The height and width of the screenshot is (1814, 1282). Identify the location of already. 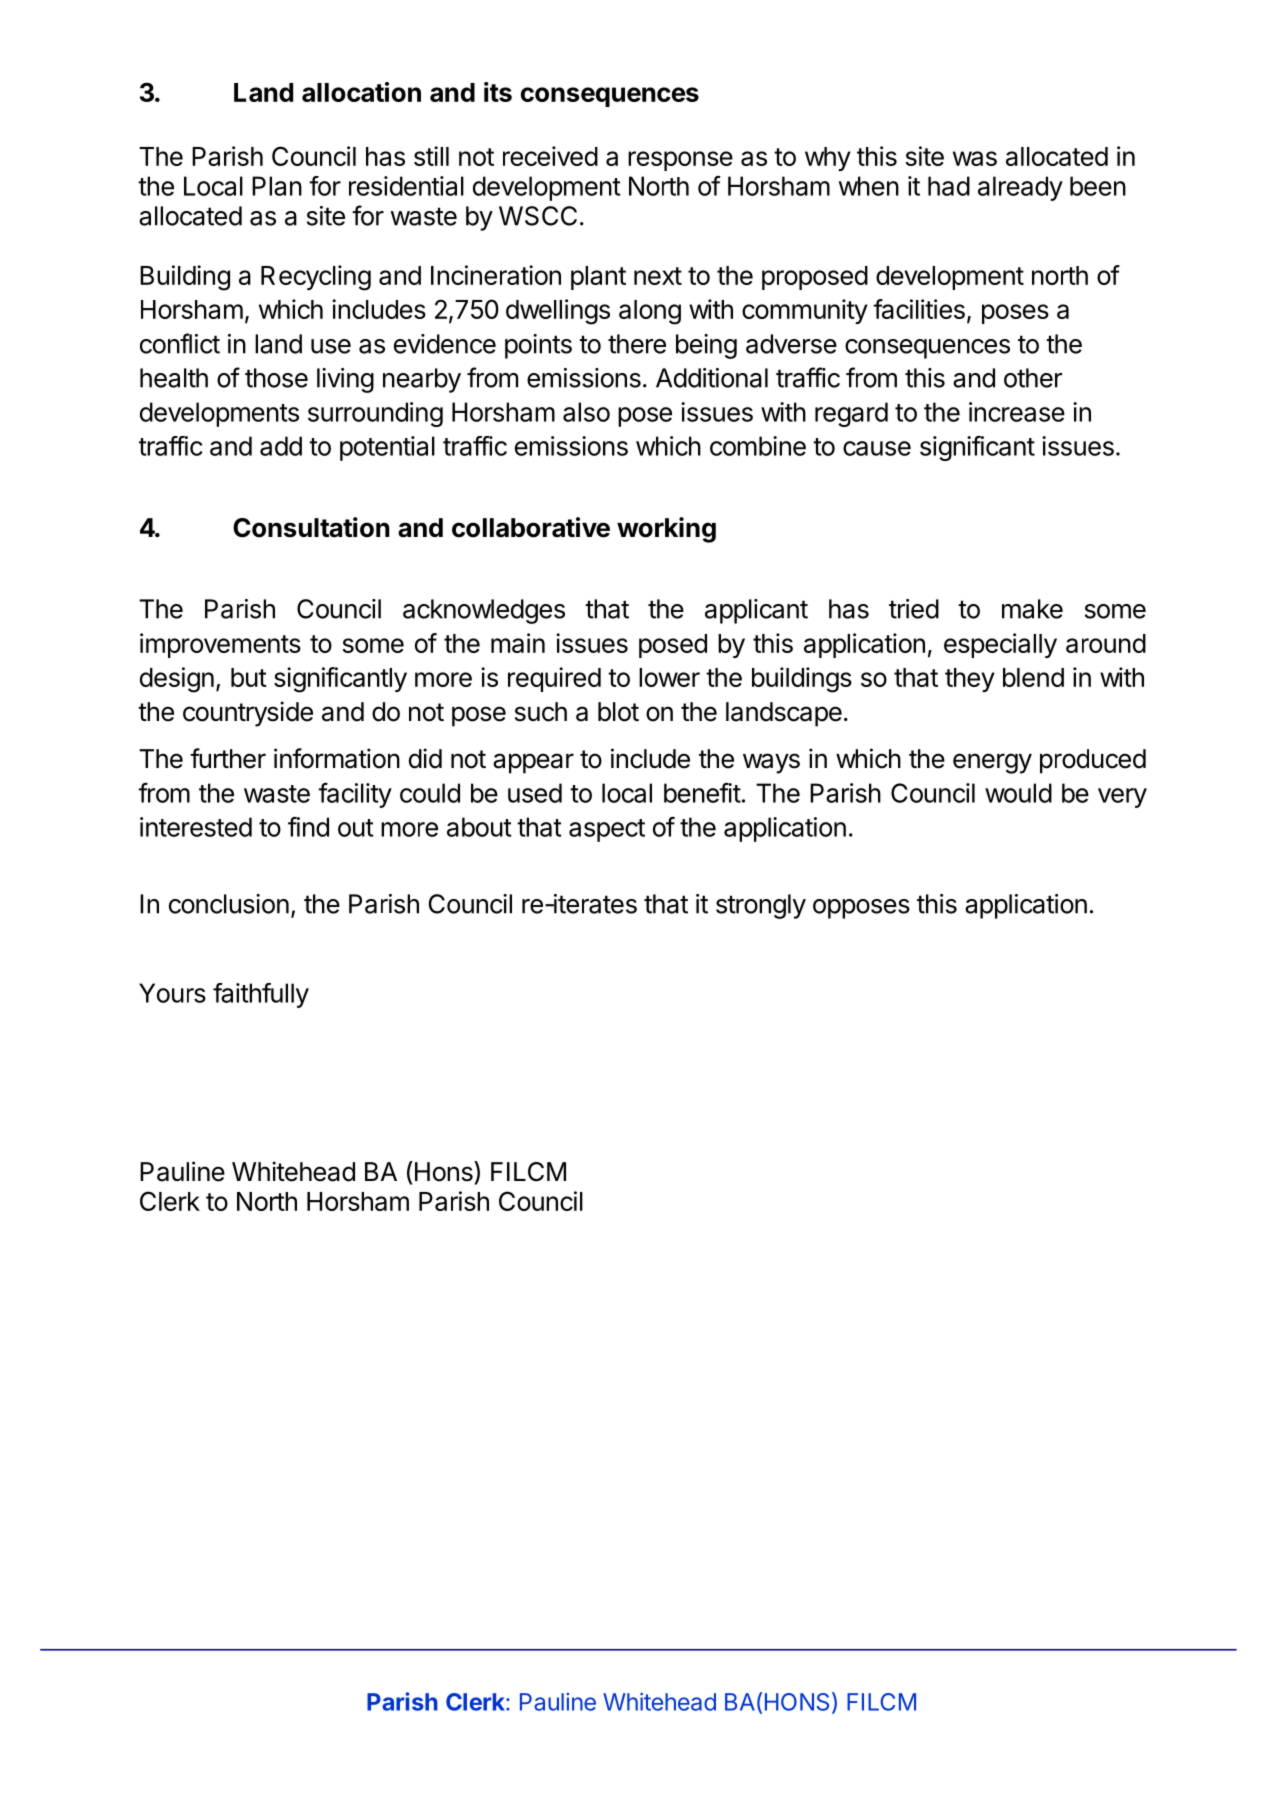
(1020, 188).
